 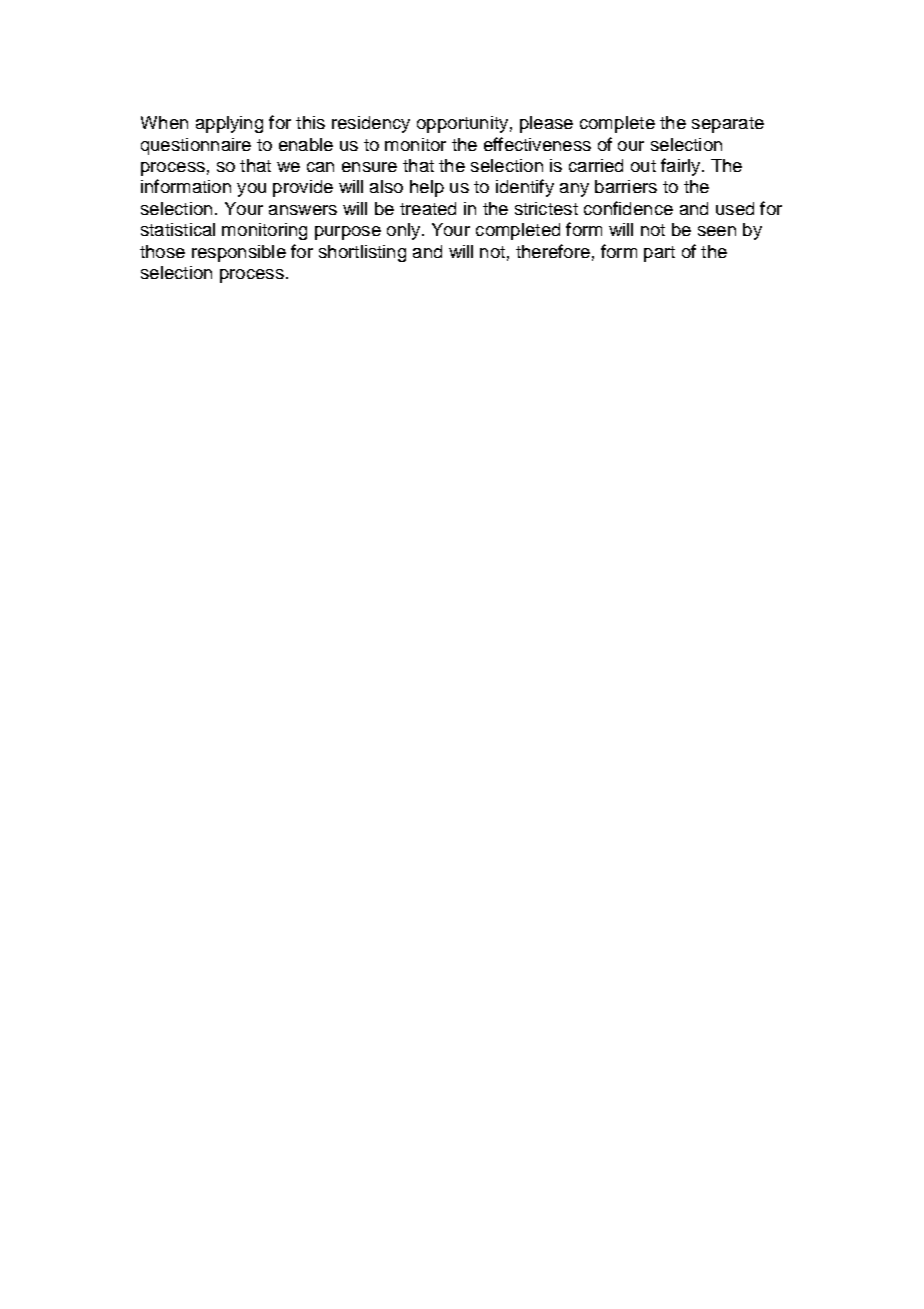 What do you see at coordinates (659, 254) in the image?
I see `part` at bounding box center [659, 254].
